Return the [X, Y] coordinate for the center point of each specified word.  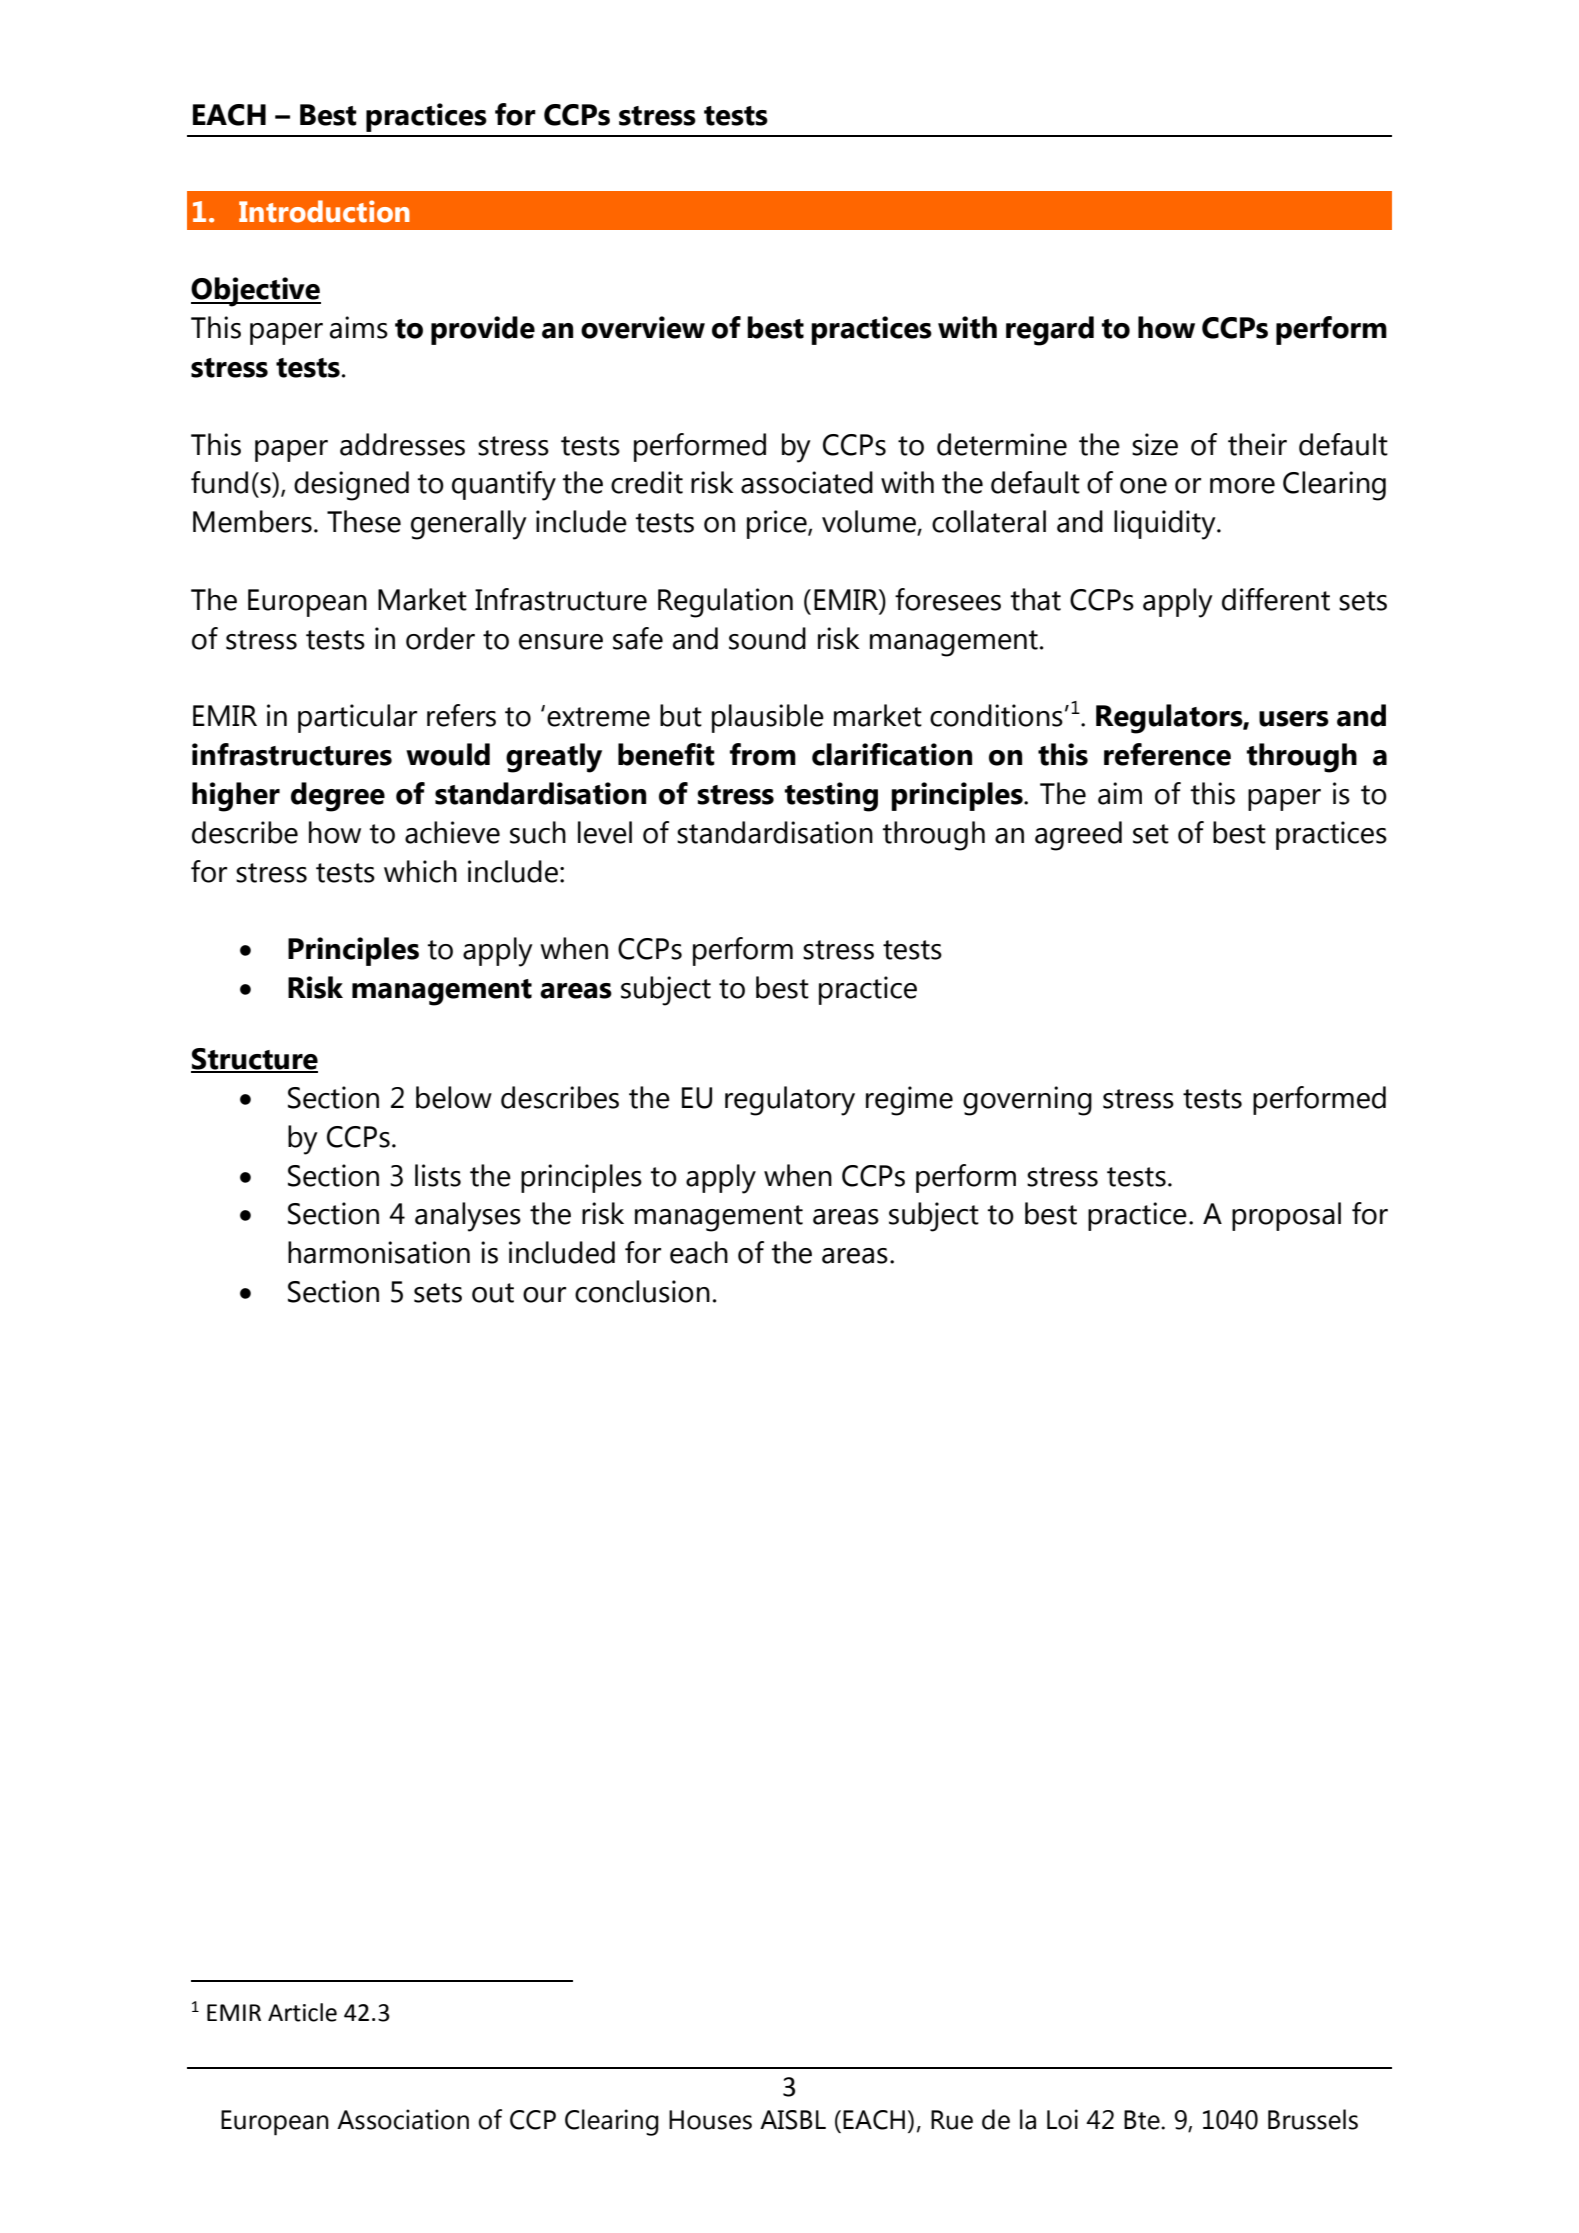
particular [357, 718]
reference [1167, 754]
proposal [1286, 1216]
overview [643, 327]
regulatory [790, 1101]
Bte [1143, 2120]
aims [359, 327]
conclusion [642, 1291]
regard [1050, 331]
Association [403, 2119]
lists [438, 1175]
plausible [768, 718]
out [493, 1293]
